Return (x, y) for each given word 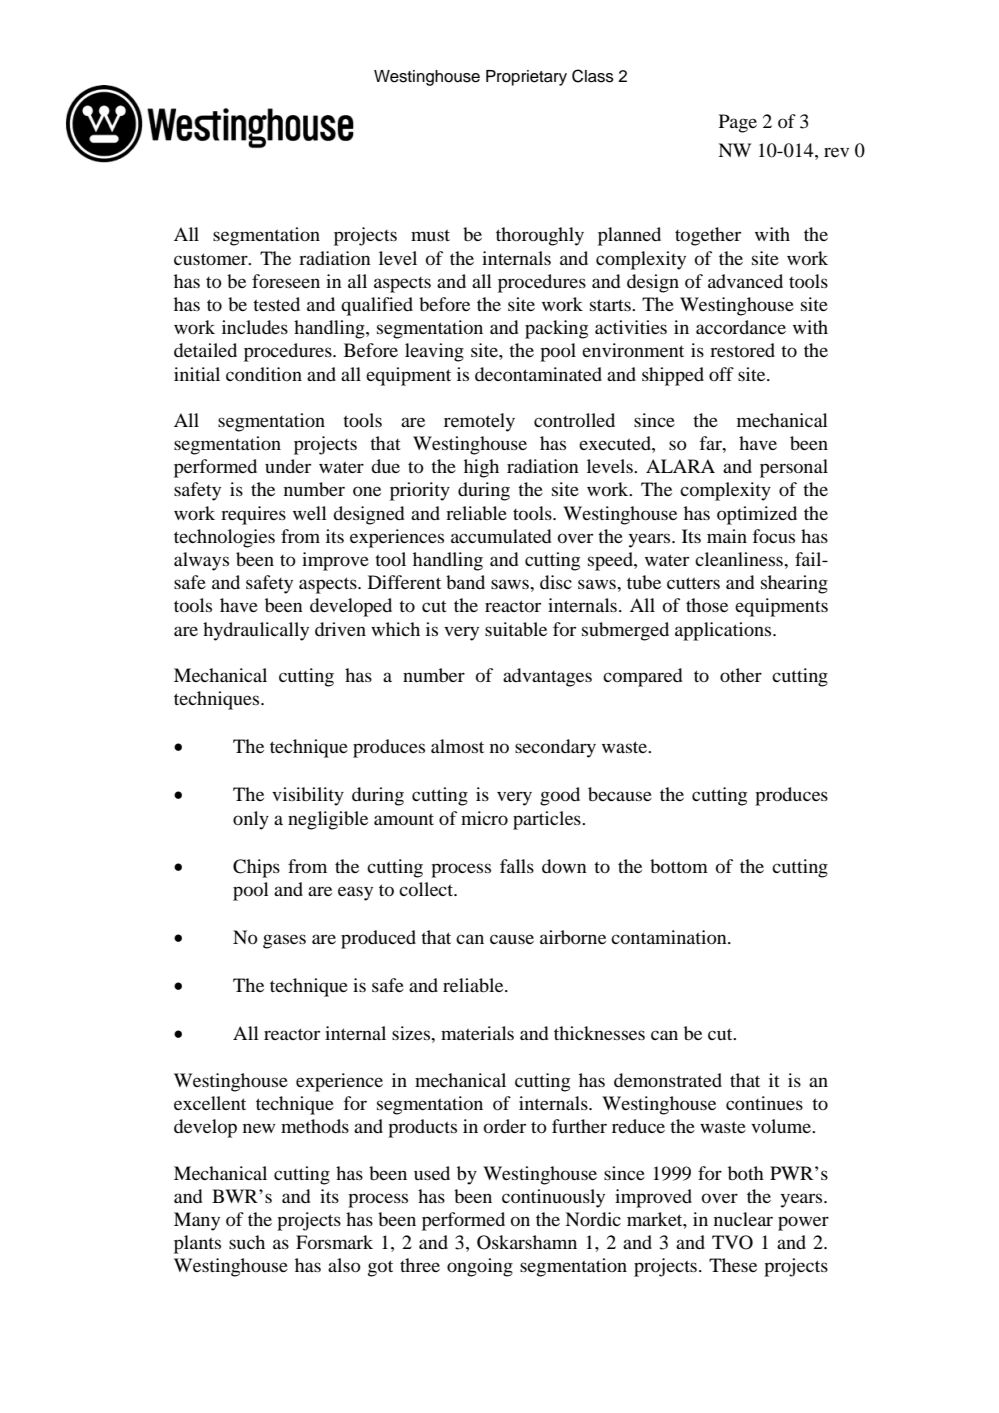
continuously (553, 1198)
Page (738, 123)
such (247, 1242)
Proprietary (526, 78)
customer (212, 259)
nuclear (743, 1219)
